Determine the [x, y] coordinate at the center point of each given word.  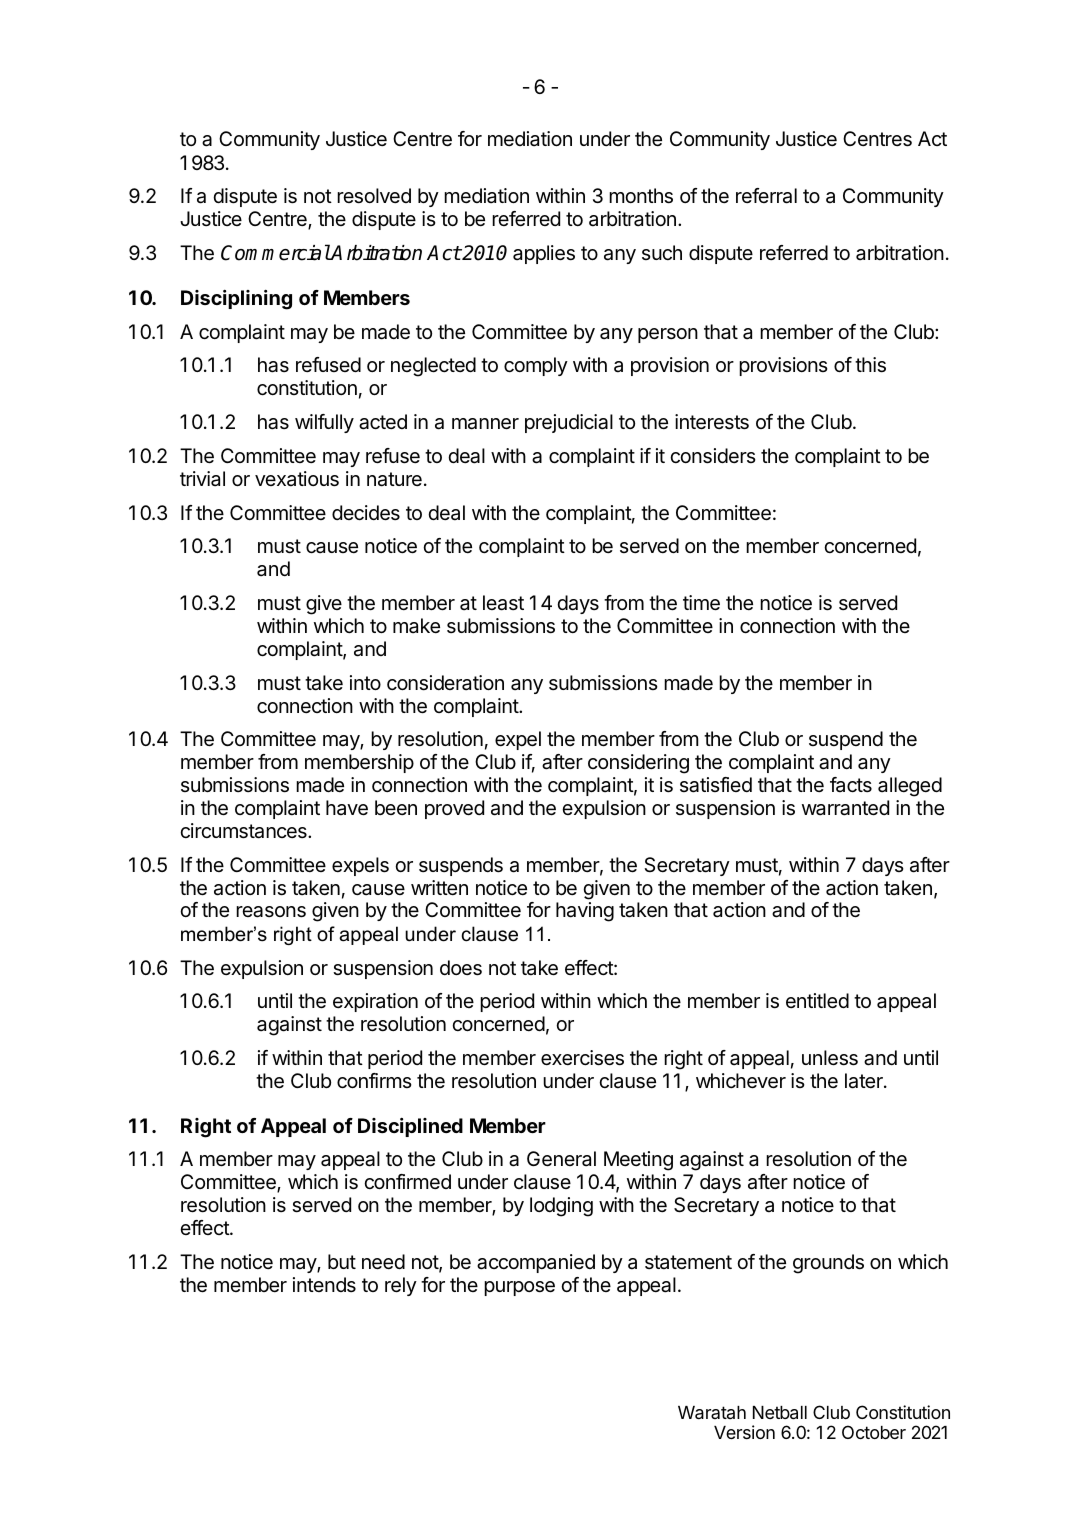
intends [324, 1284]
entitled [817, 1000]
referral [766, 196]
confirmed [407, 1181]
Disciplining [236, 300]
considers [713, 456]
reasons [271, 912]
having [585, 912]
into [365, 682]
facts [851, 785]
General [561, 1159]
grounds [828, 1264]
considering [638, 764]
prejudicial [569, 423]
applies [544, 254]
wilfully [324, 423]
